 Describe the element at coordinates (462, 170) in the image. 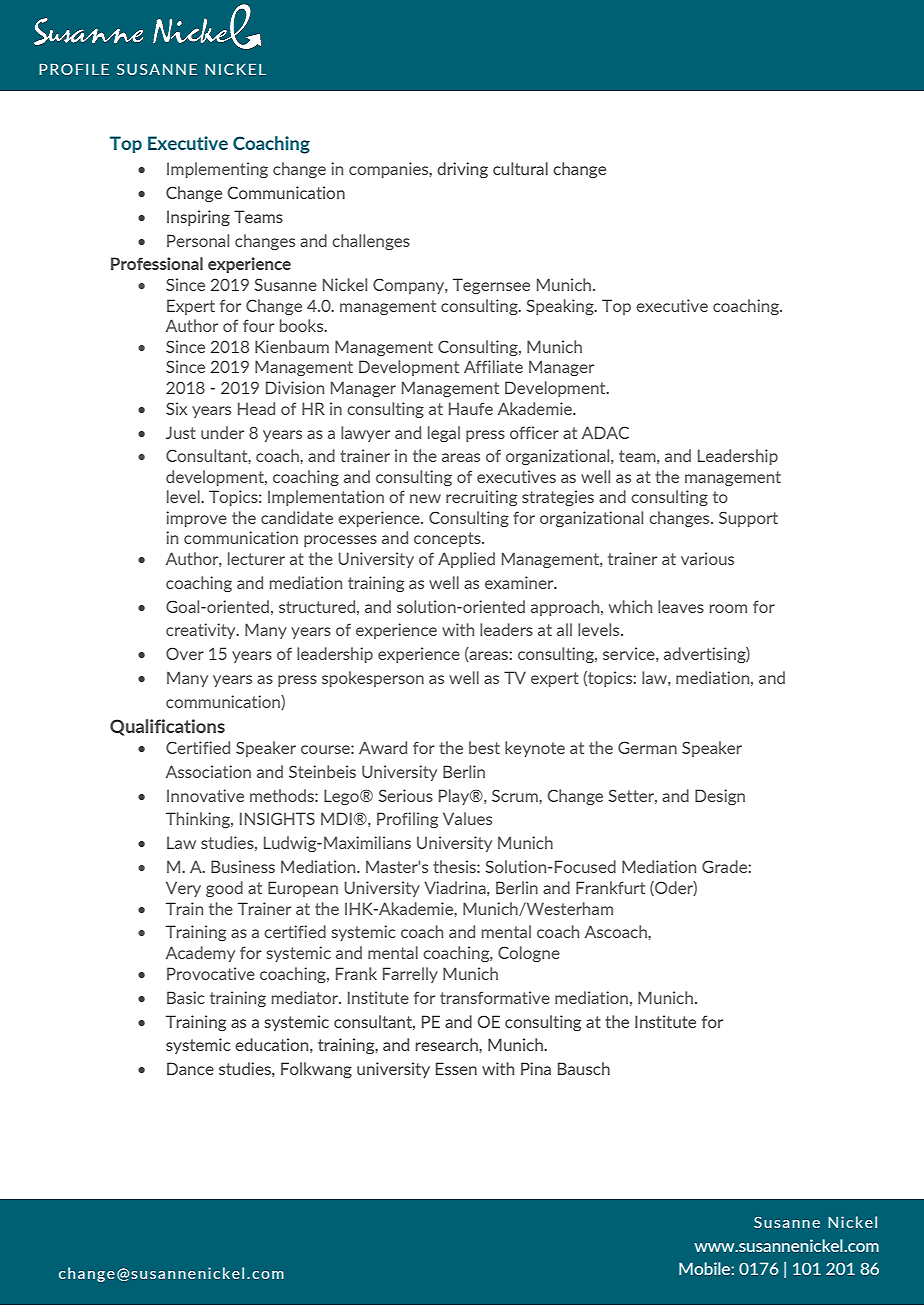

I see `driving` at that location.
